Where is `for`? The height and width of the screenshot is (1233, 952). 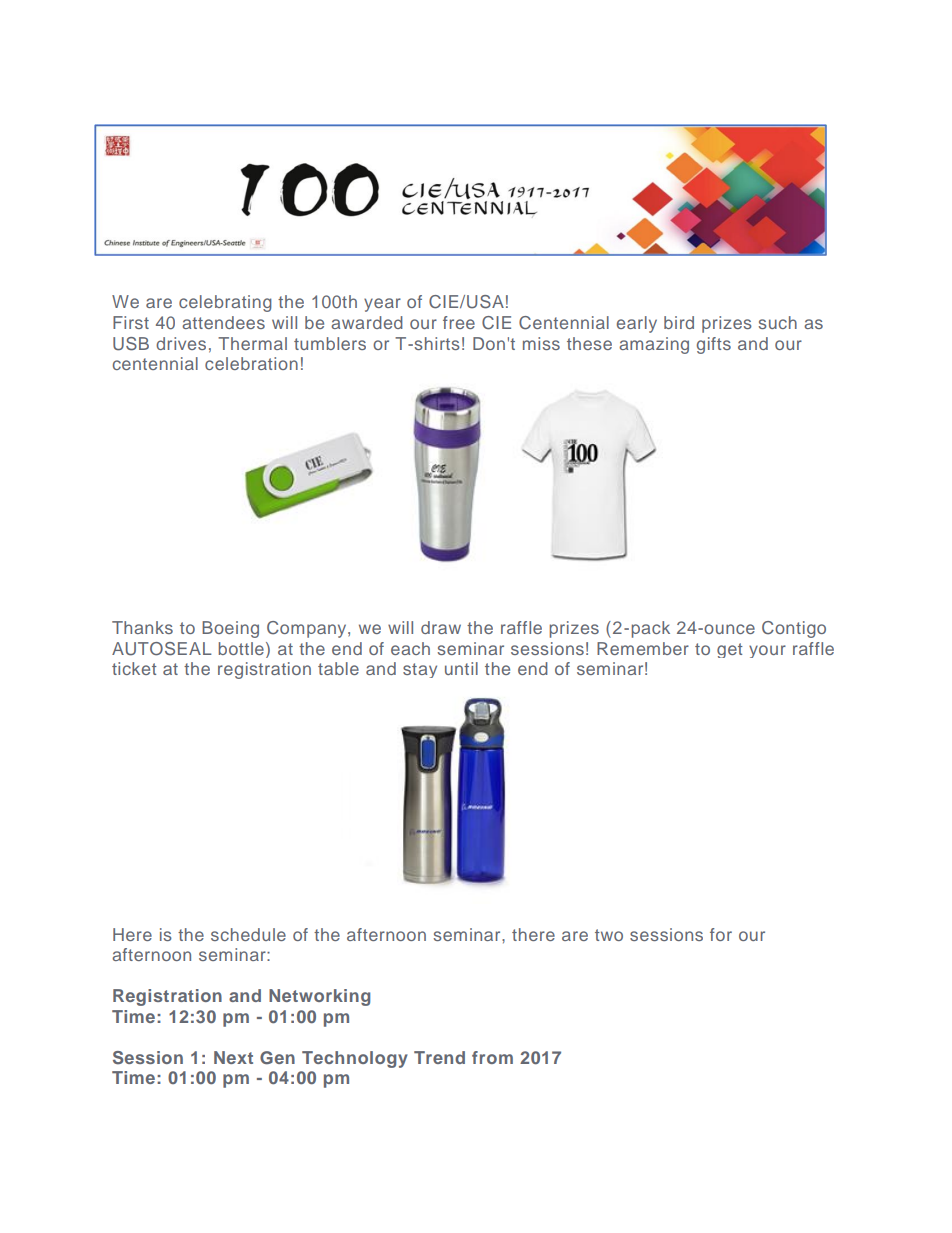 for is located at coordinates (721, 934).
